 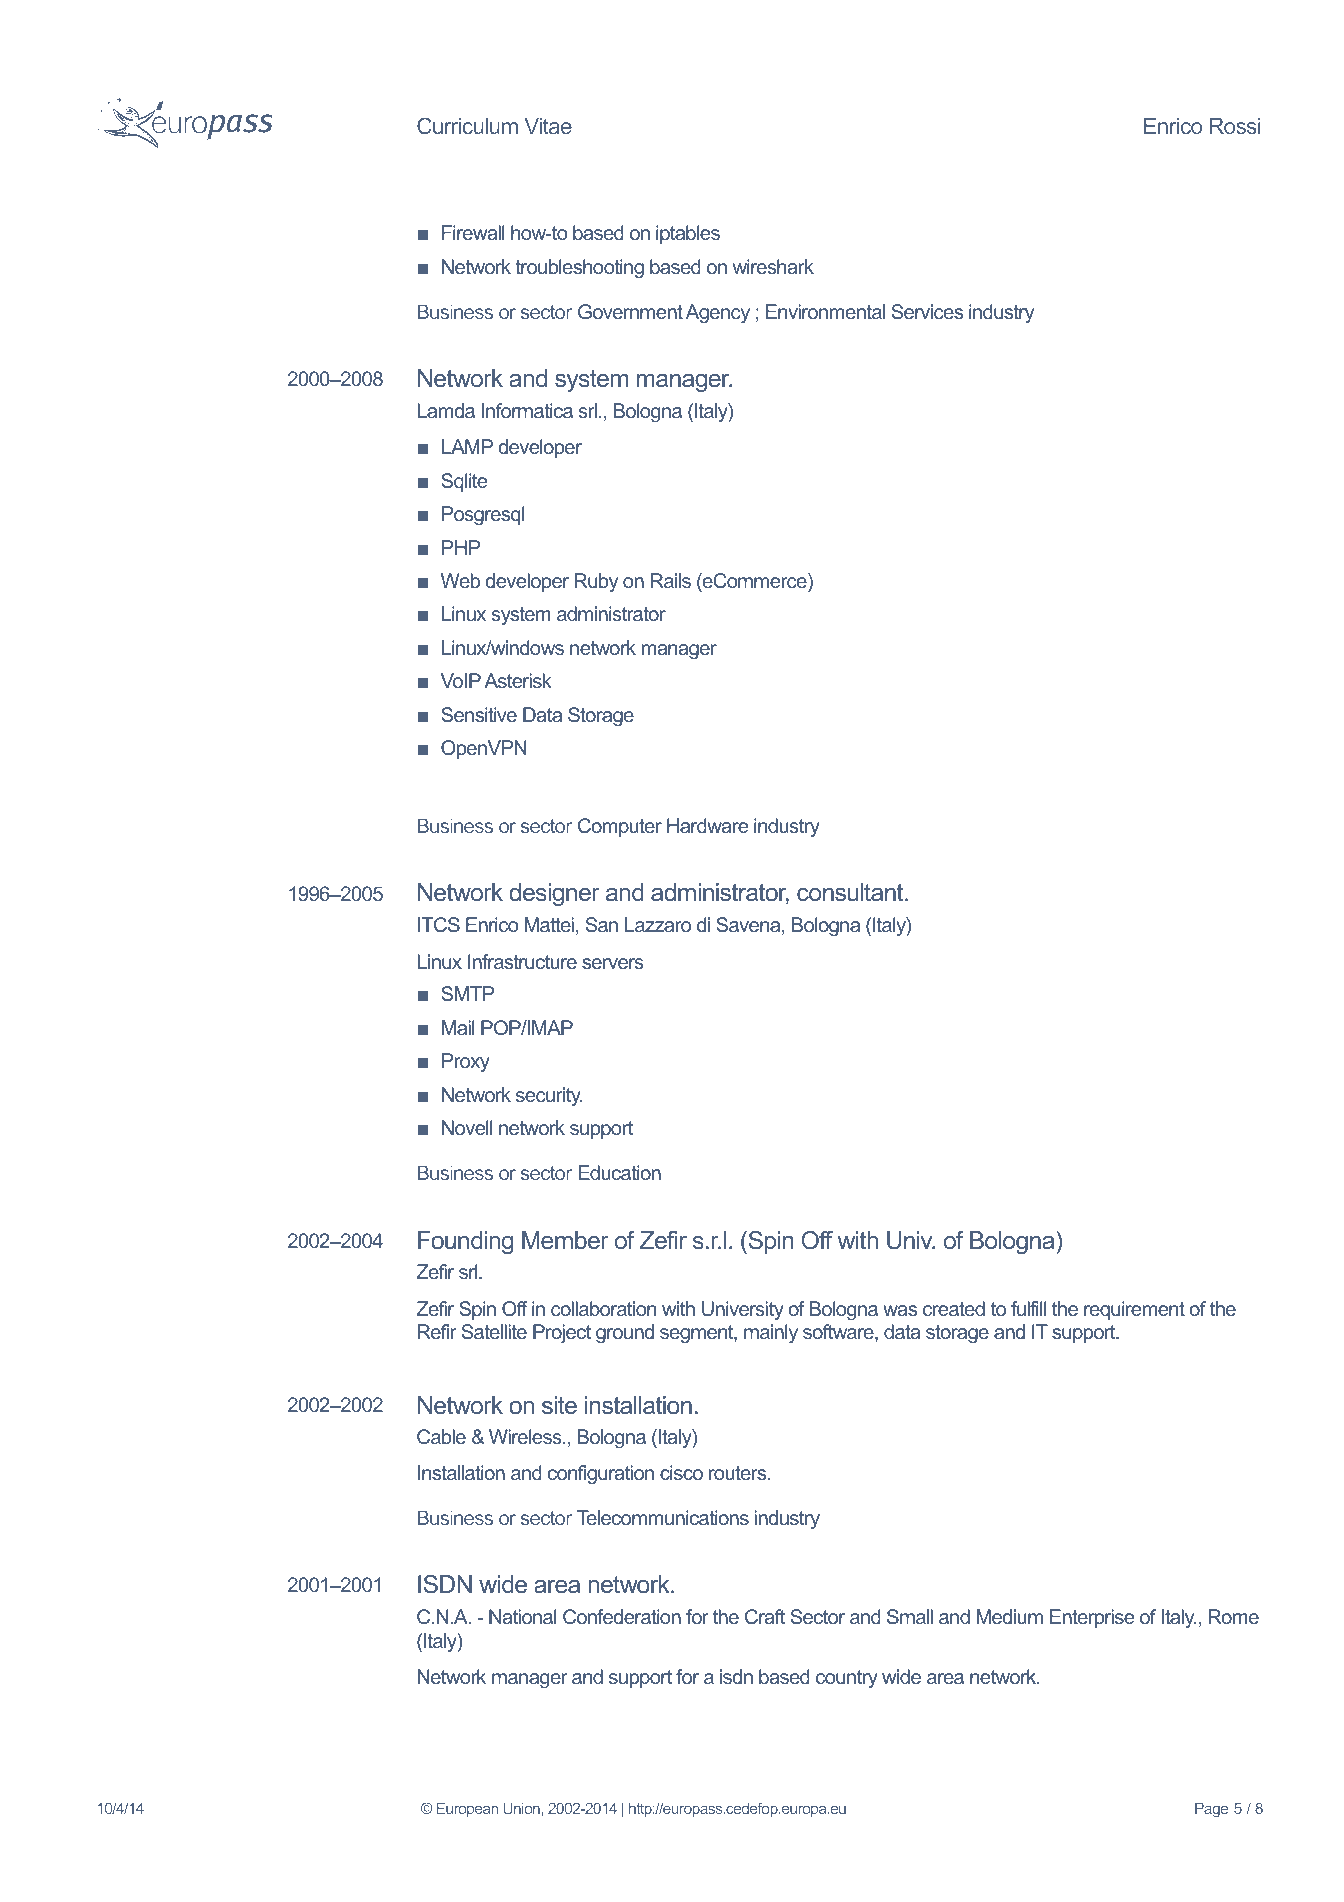 I want to click on Rossi, so click(x=1235, y=126).
